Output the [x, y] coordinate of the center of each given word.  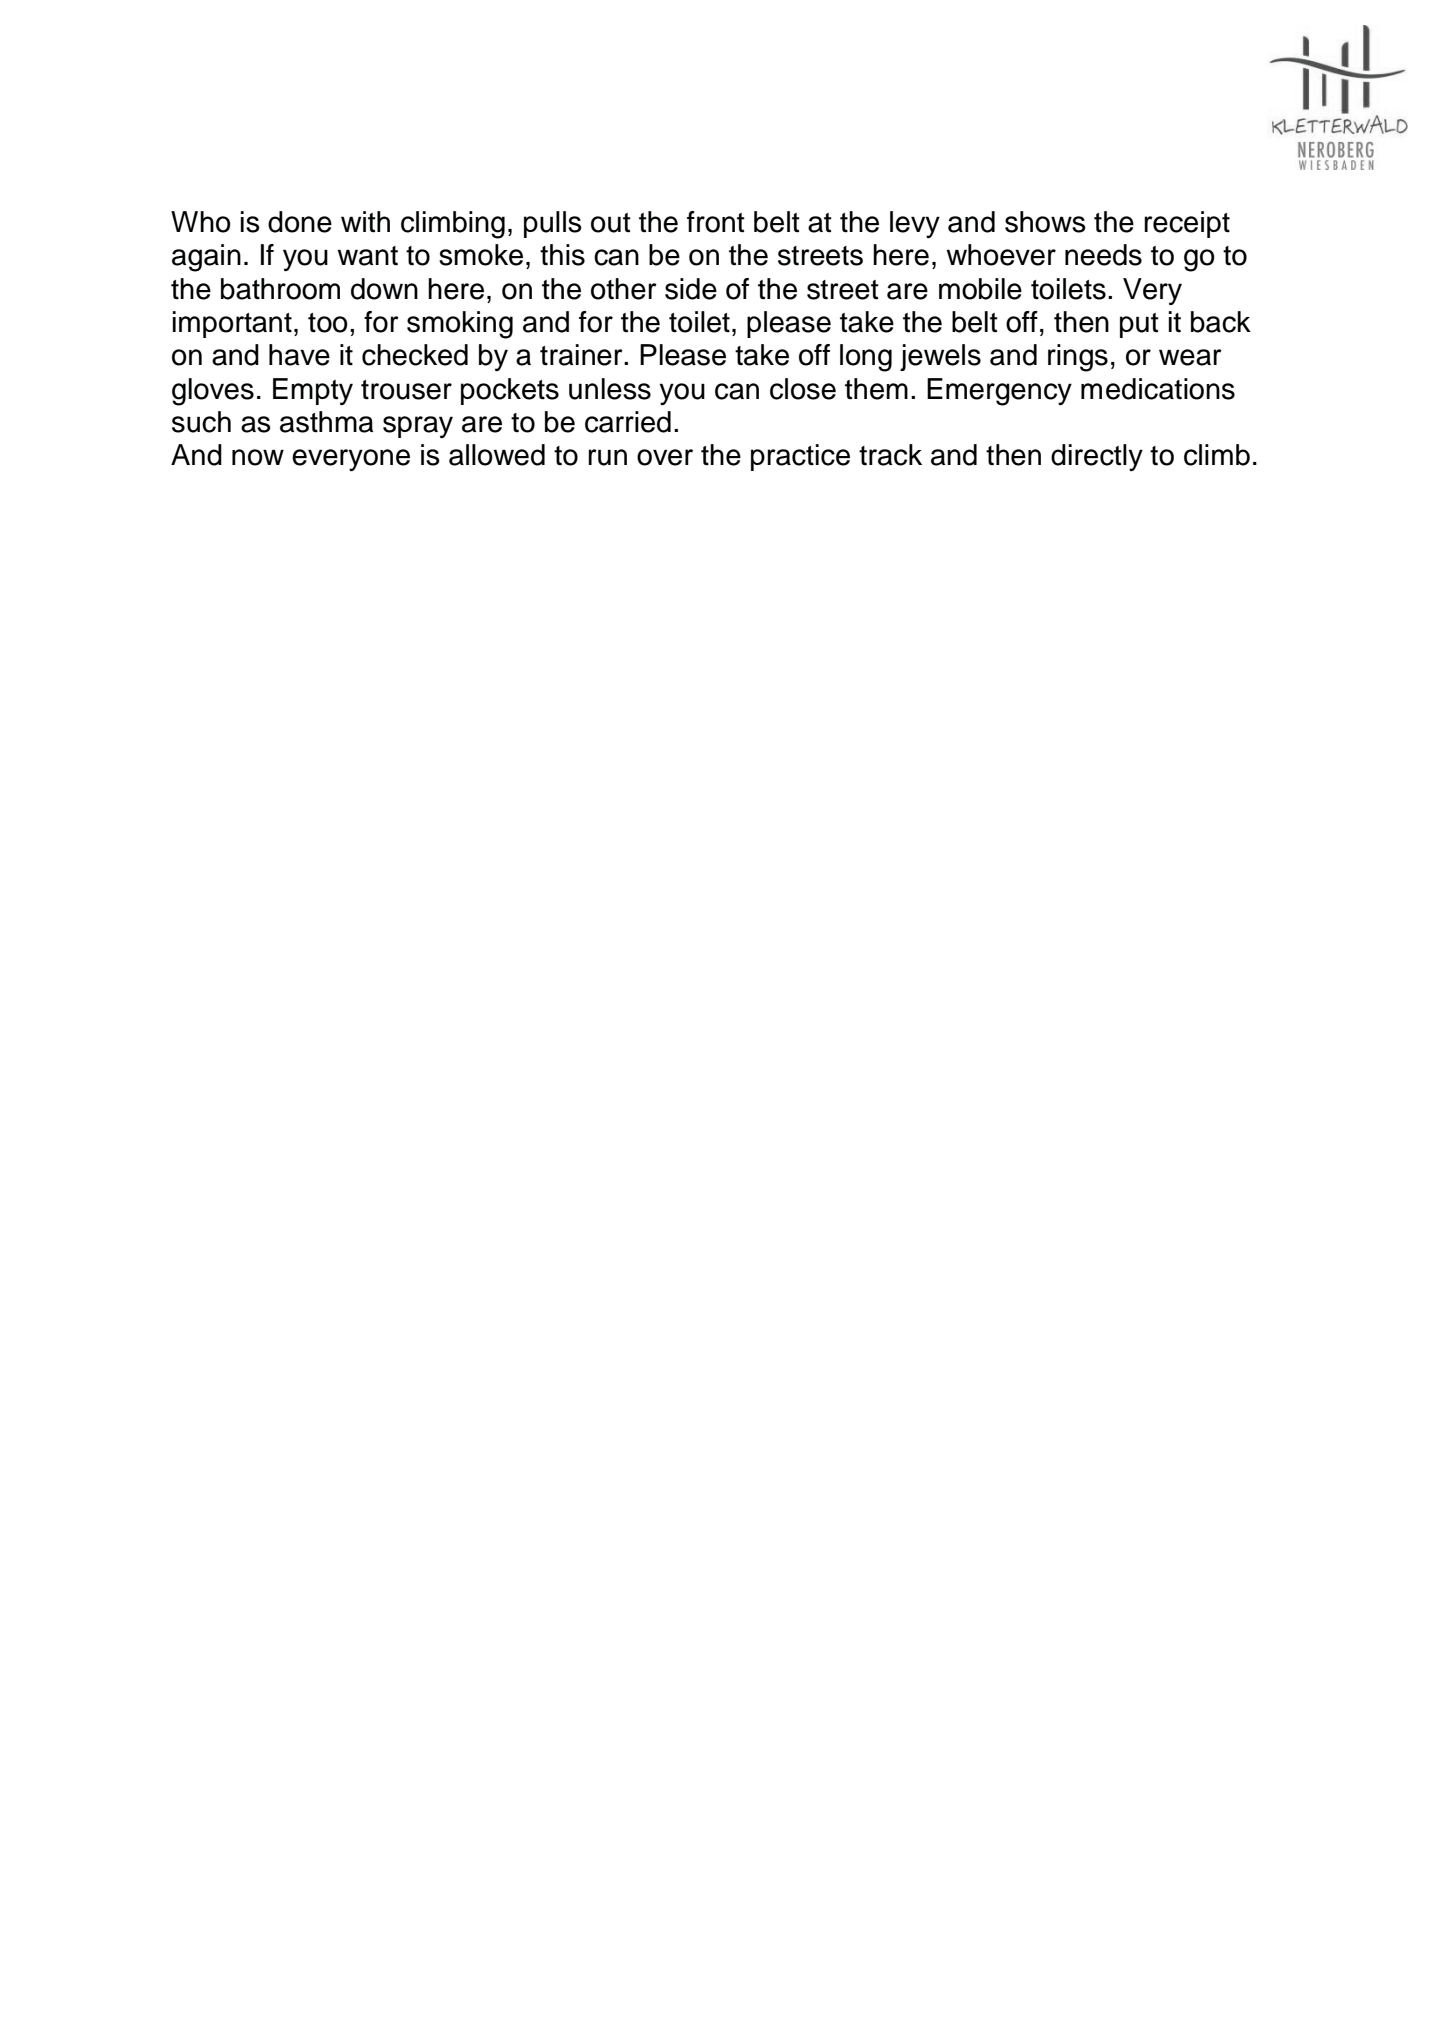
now [258, 457]
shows [1045, 222]
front [716, 222]
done [300, 222]
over [665, 457]
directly [1097, 457]
